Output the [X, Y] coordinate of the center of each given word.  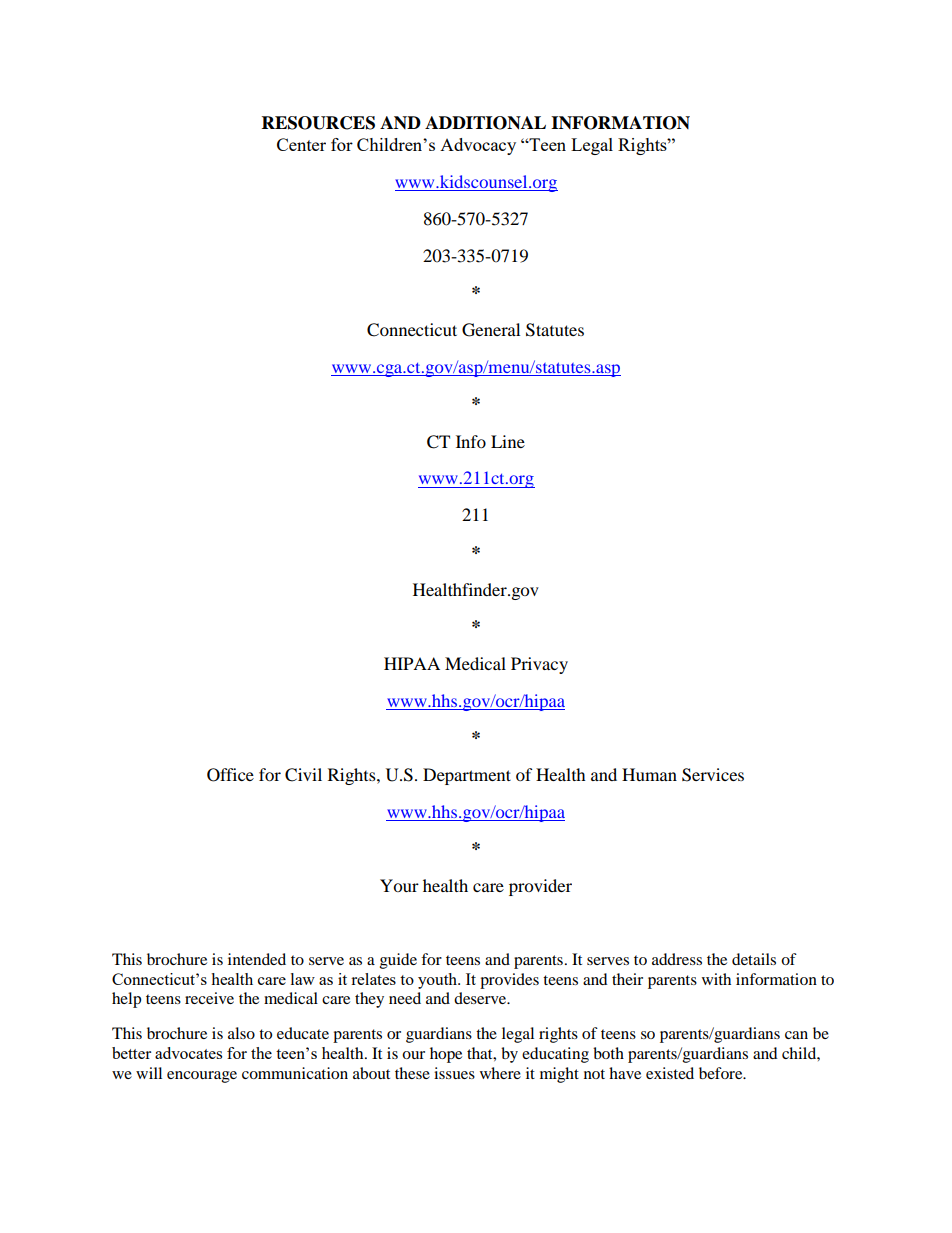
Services [713, 775]
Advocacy [478, 146]
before [722, 1073]
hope [446, 1055]
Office [230, 775]
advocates [188, 1053]
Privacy [539, 665]
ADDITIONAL [485, 123]
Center [301, 144]
